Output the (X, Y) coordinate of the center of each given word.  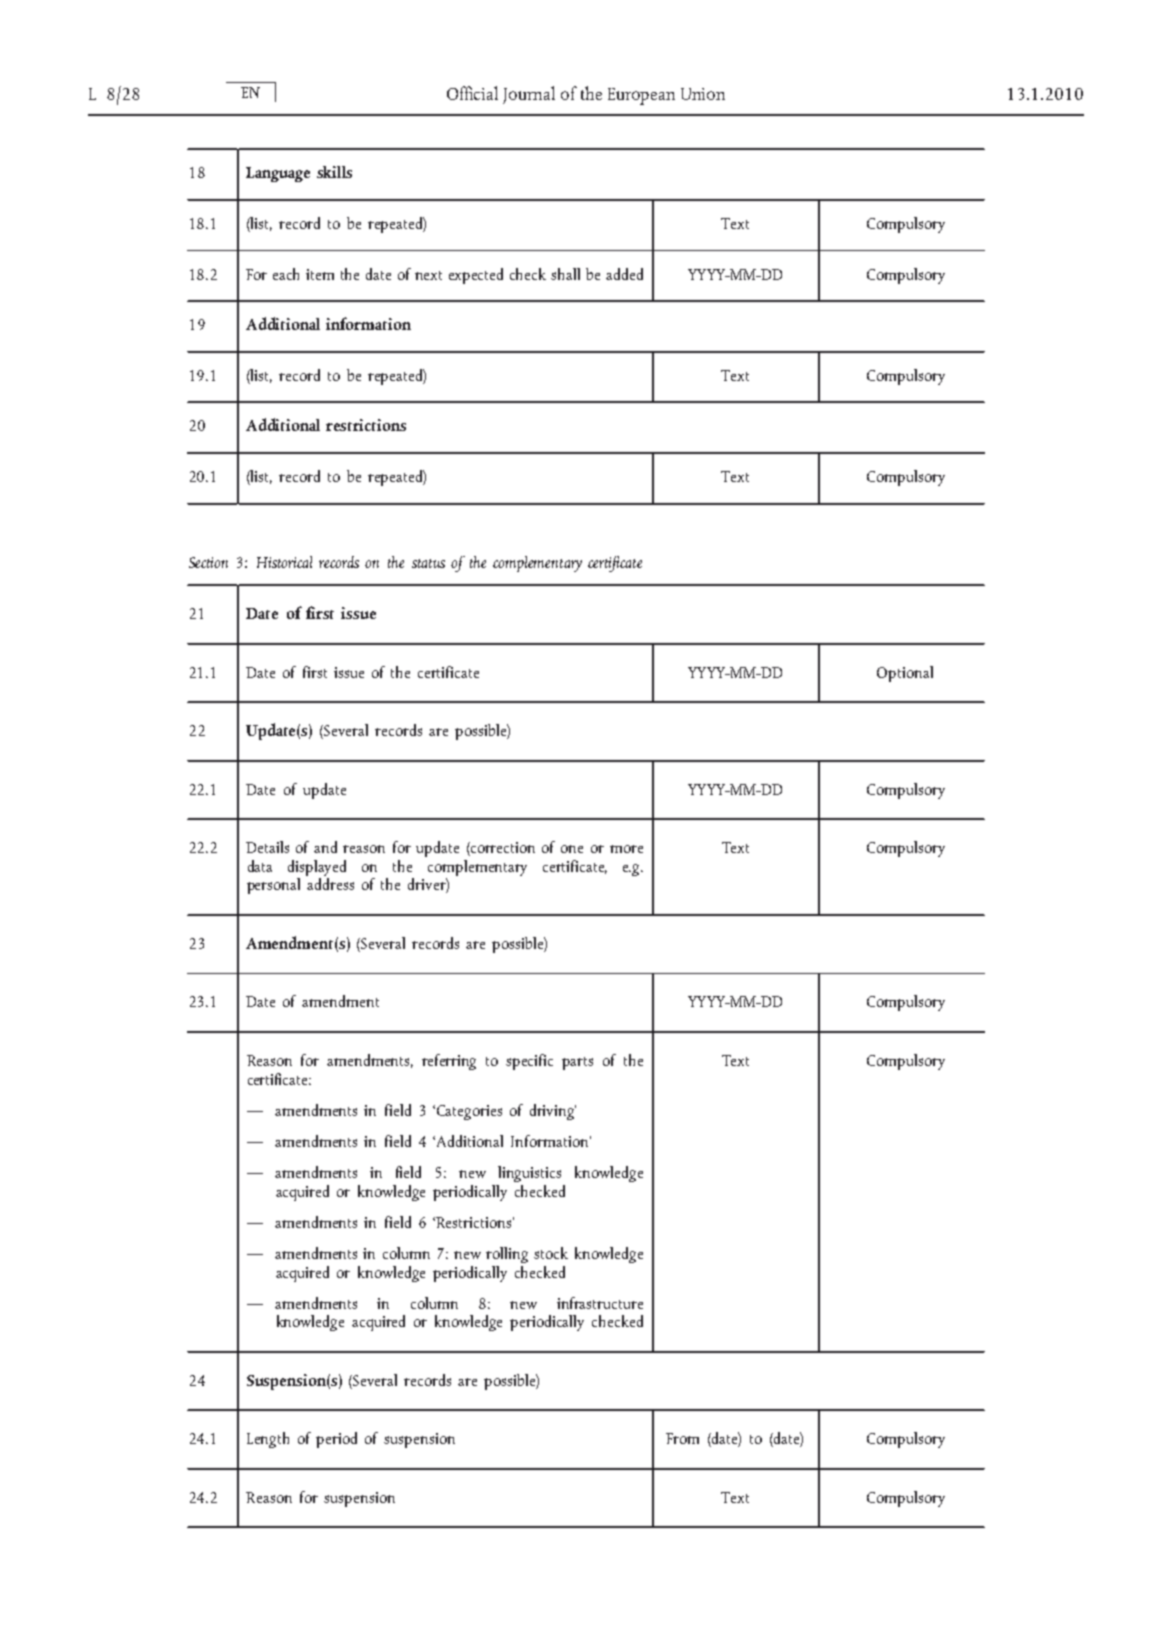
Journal (529, 95)
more (626, 849)
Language (278, 174)
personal (273, 886)
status (428, 563)
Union (703, 94)
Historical (284, 562)
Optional (905, 674)
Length (268, 1440)
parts (577, 1063)
